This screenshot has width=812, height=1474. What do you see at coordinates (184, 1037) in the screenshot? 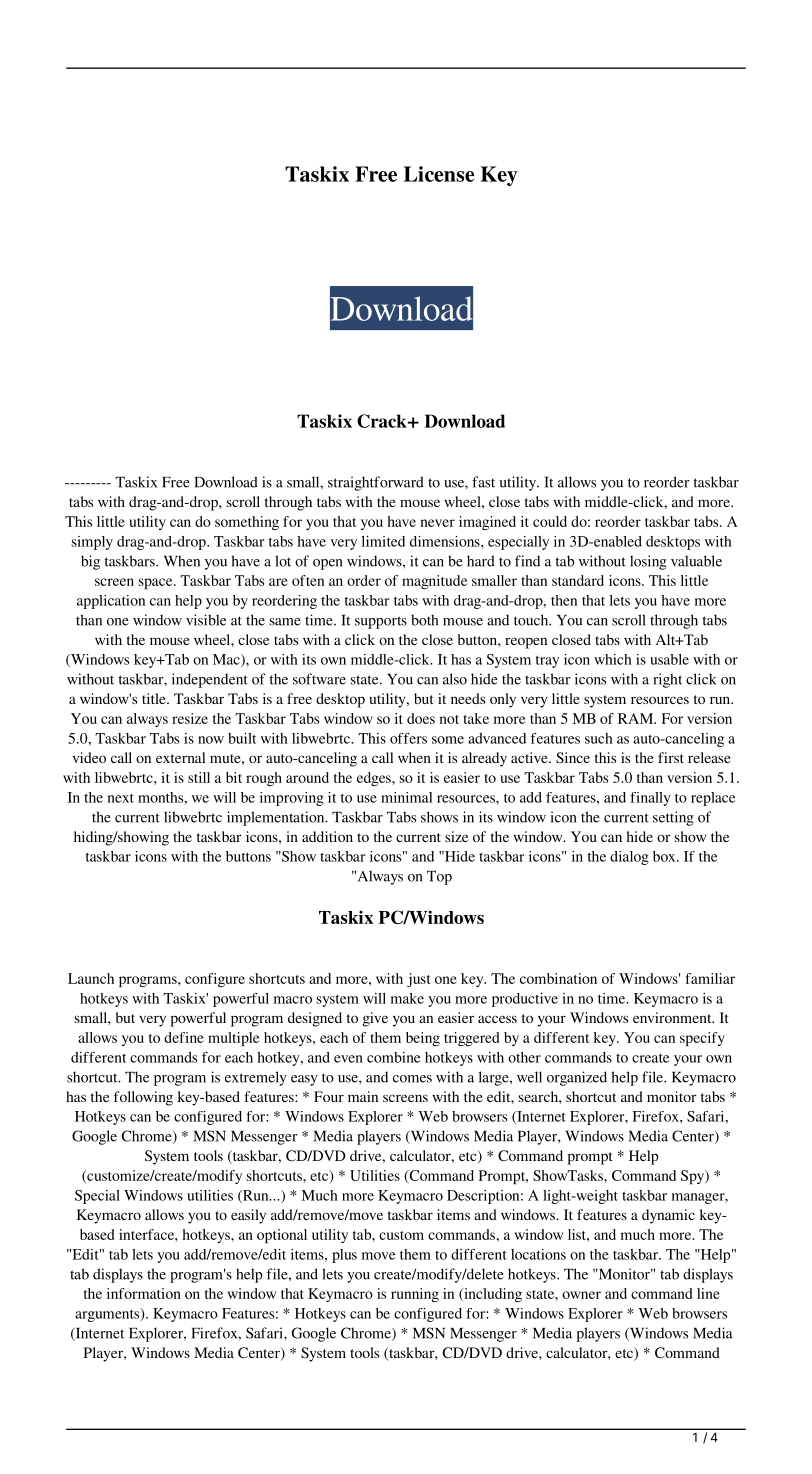
I see `define` at bounding box center [184, 1037].
